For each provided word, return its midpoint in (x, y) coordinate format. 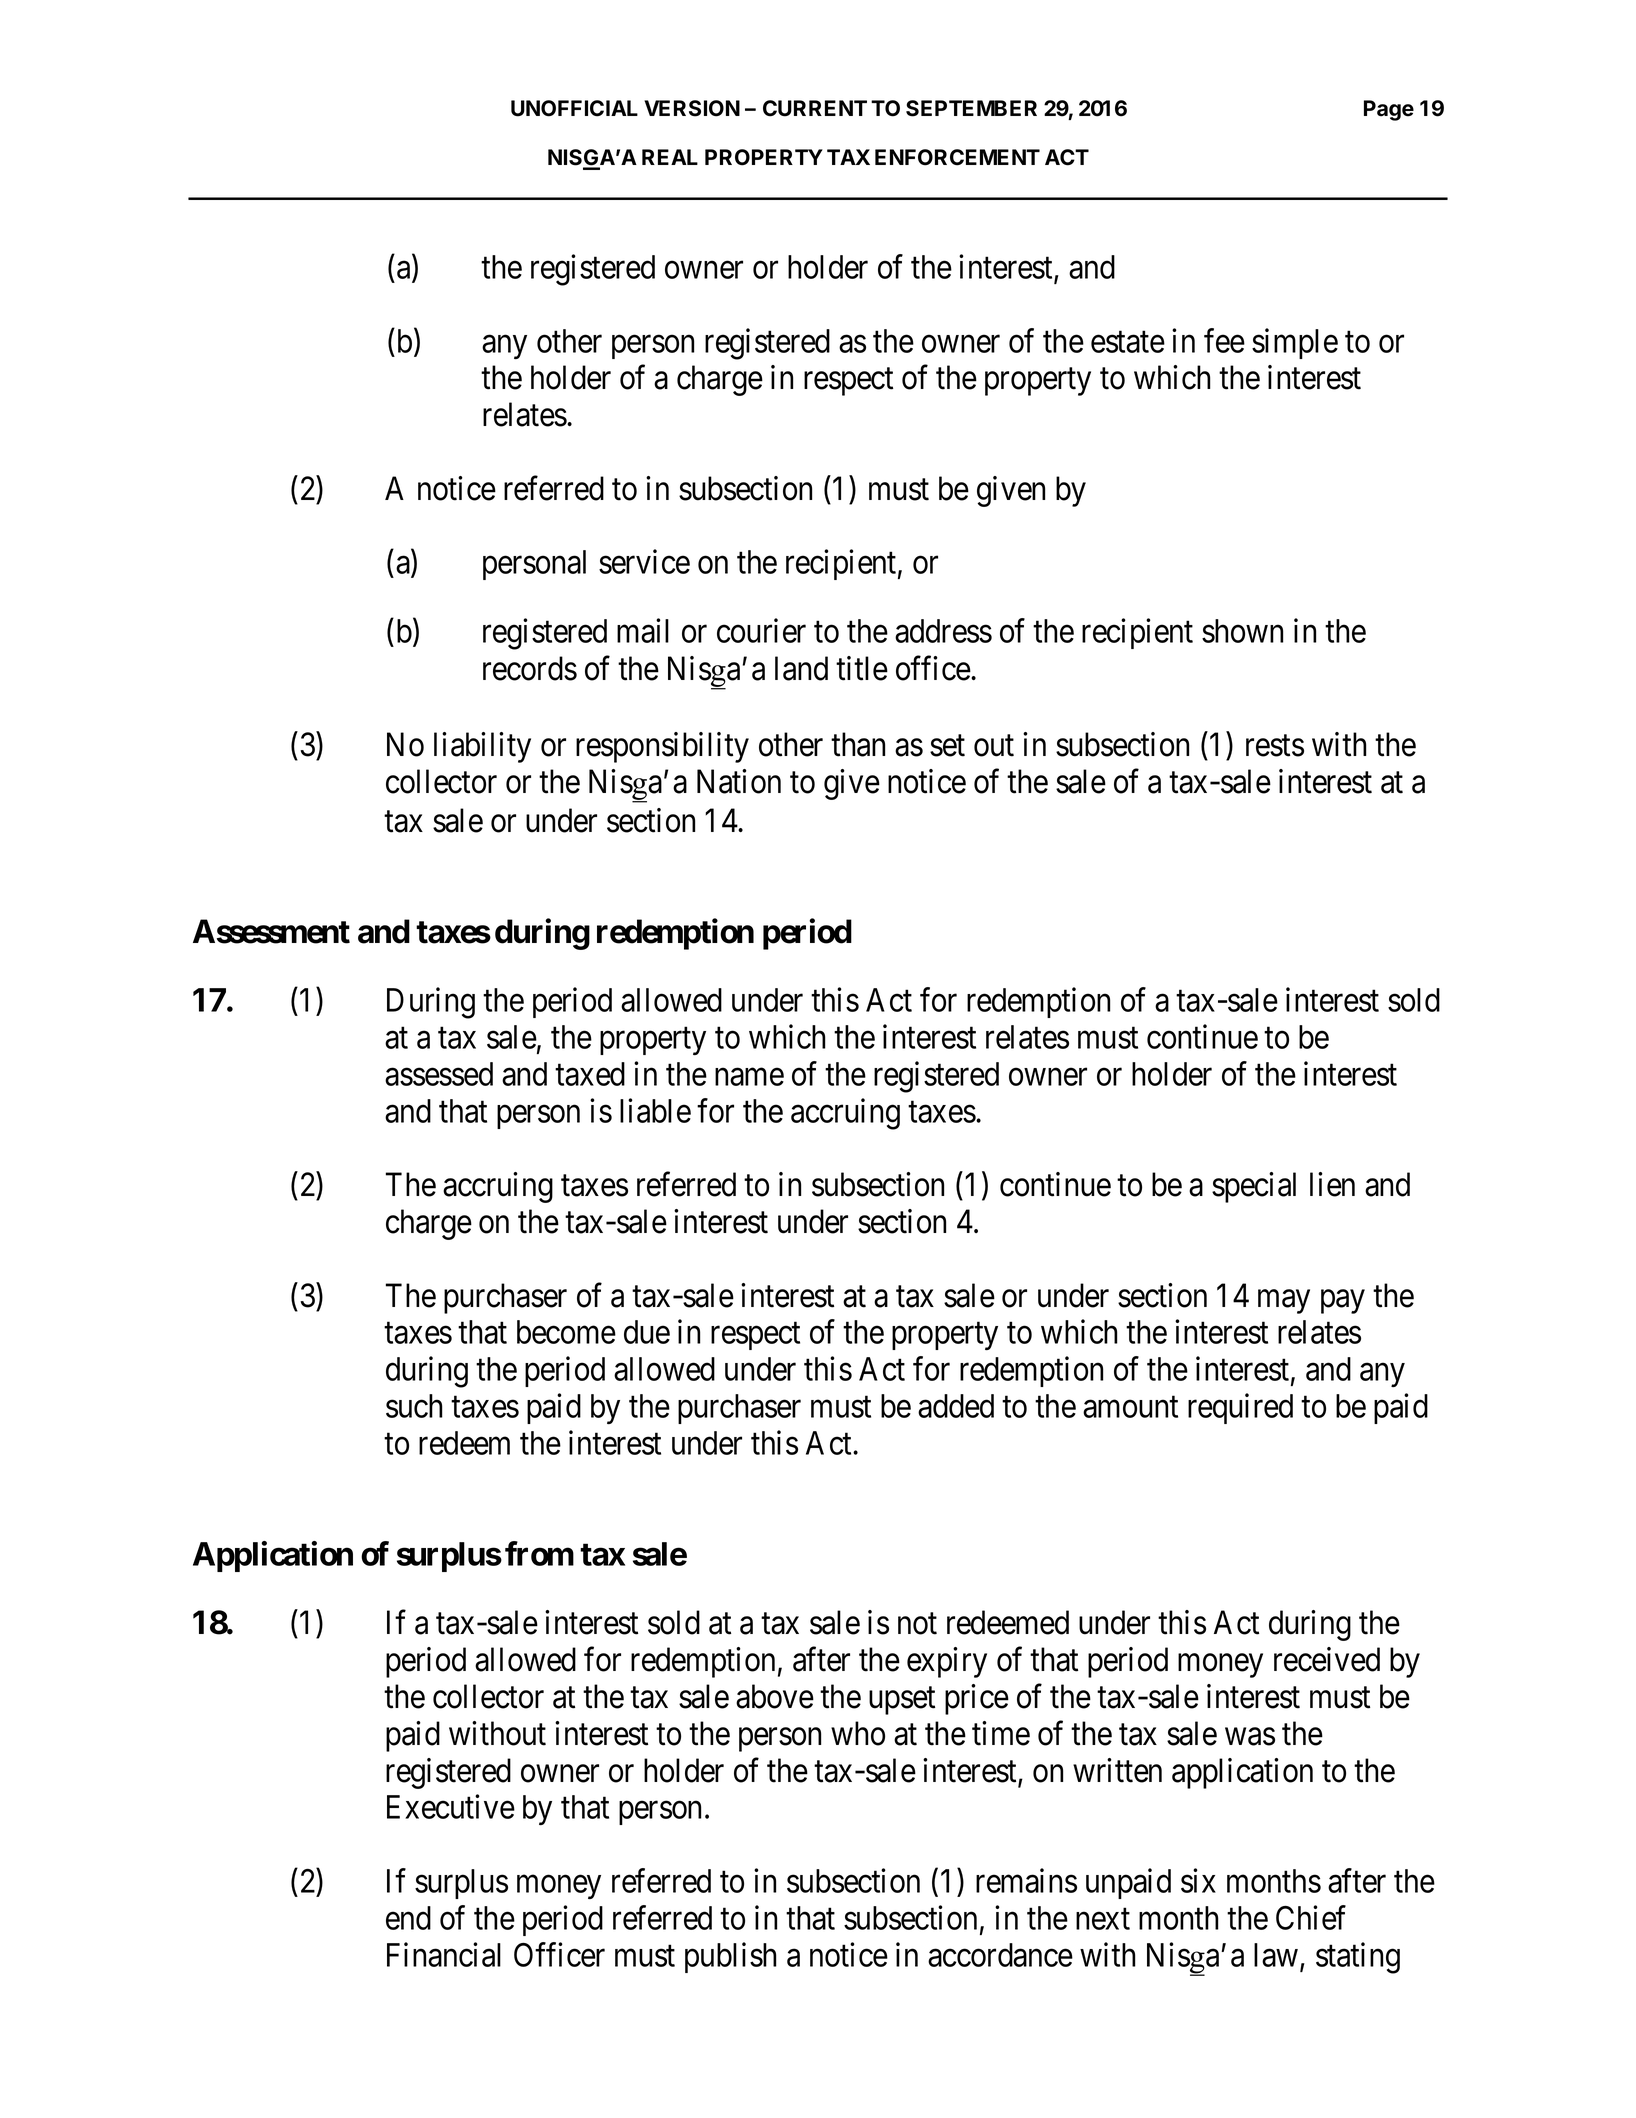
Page (1389, 110)
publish (731, 1957)
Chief (1311, 1917)
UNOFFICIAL (574, 108)
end (408, 1918)
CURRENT (815, 108)
